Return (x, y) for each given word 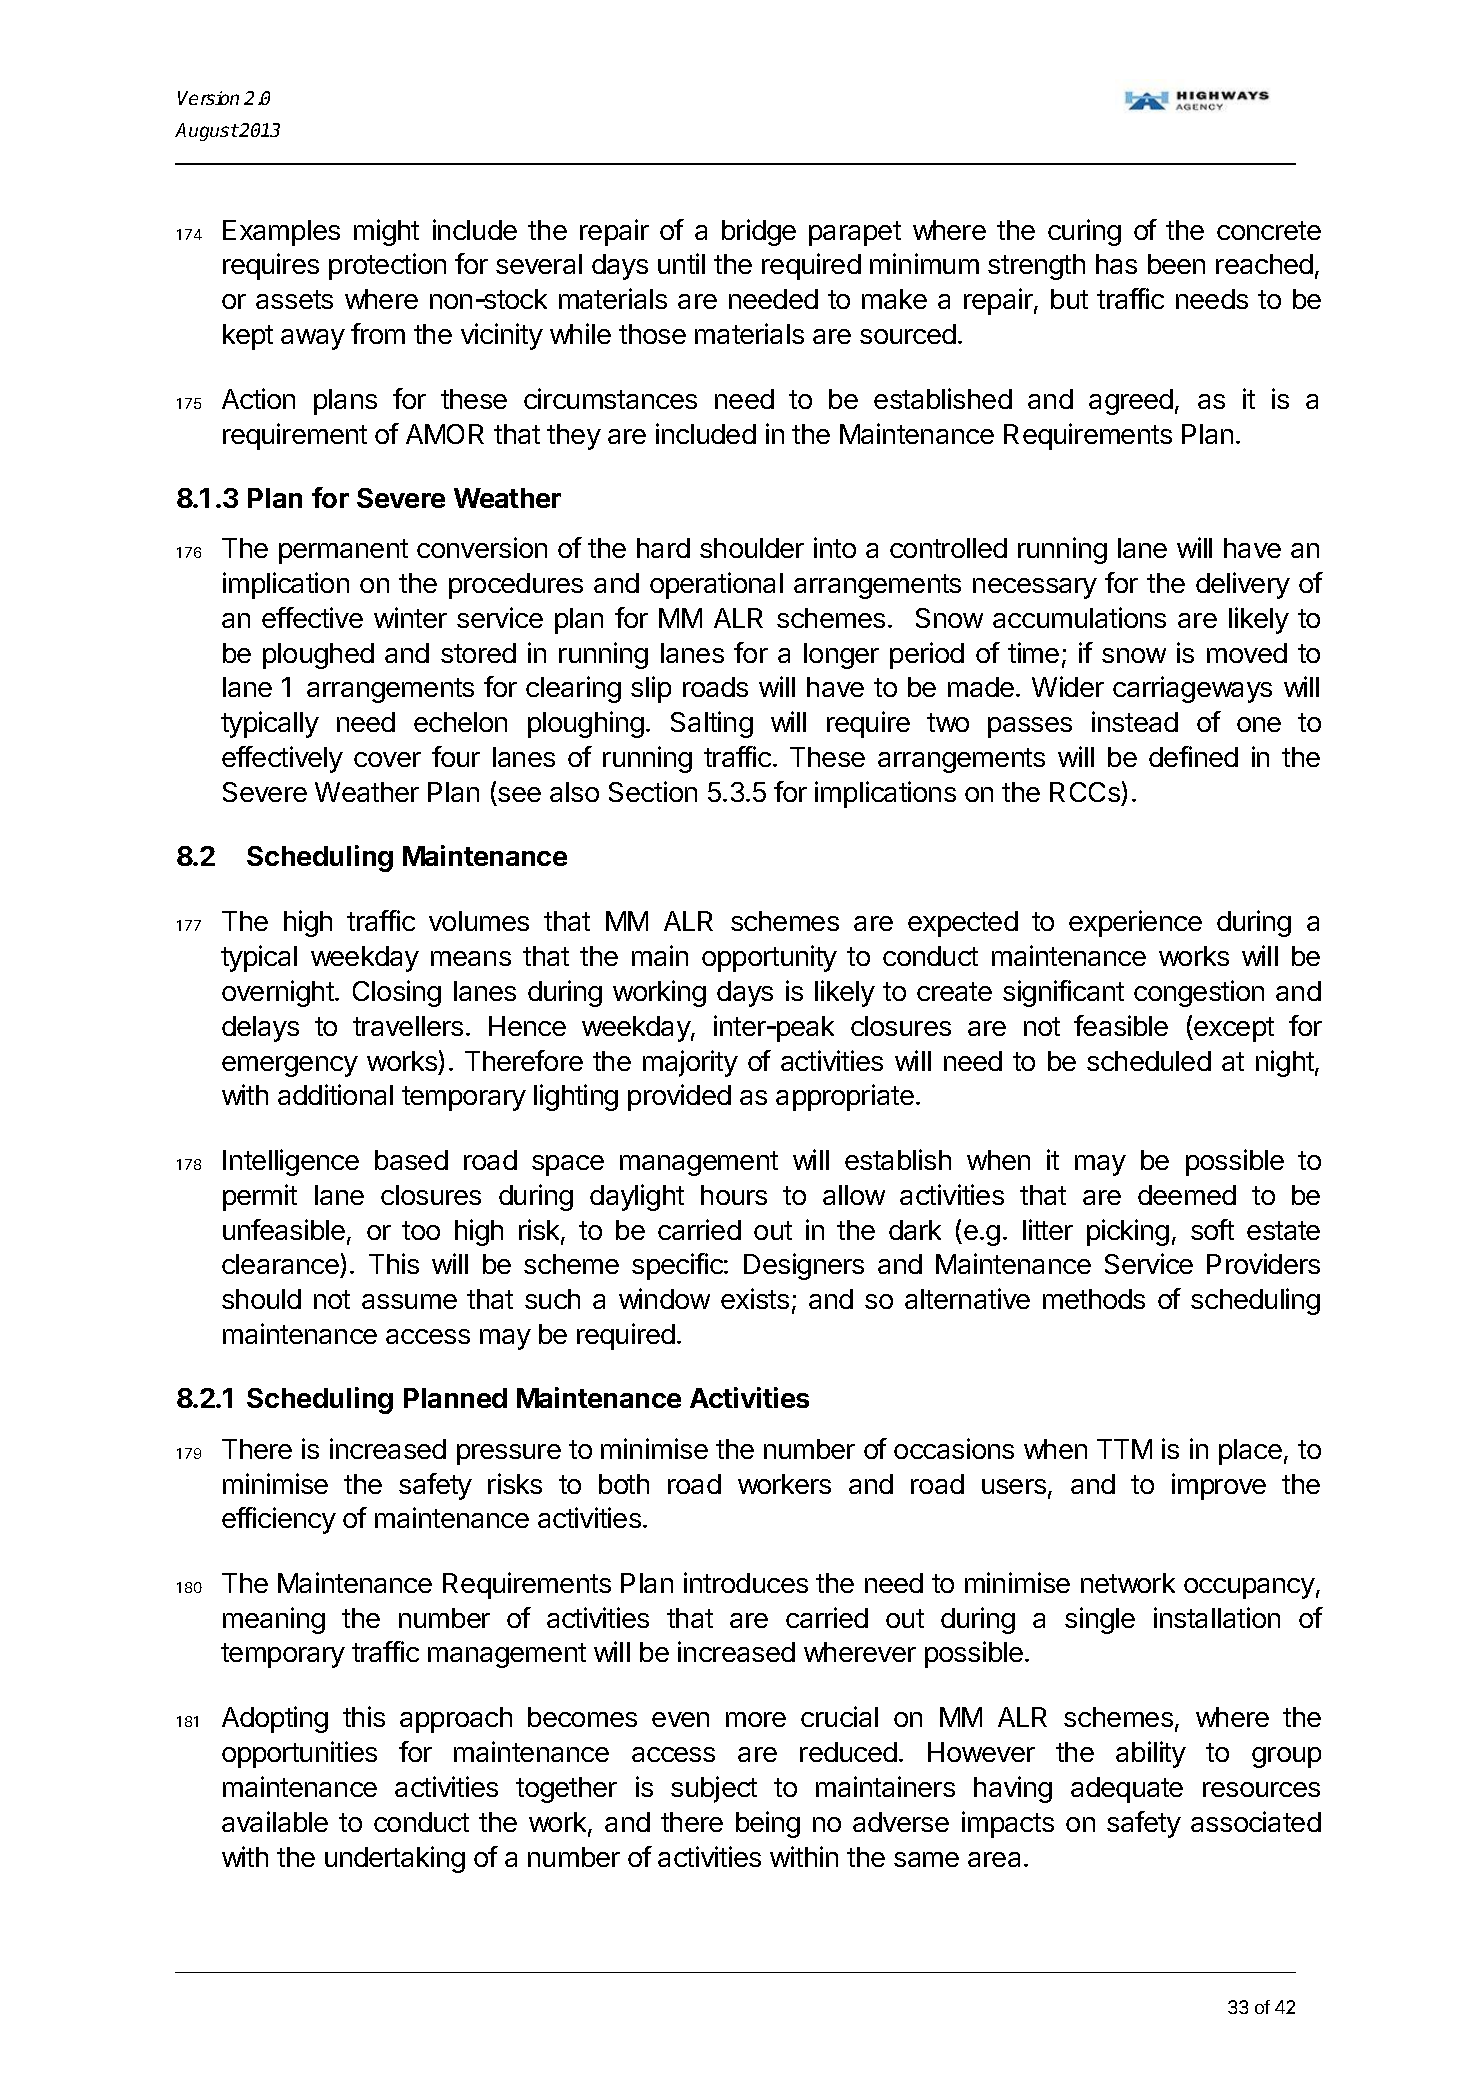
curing (1084, 232)
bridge (759, 232)
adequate (1127, 1790)
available (275, 1821)
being (768, 1824)
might (386, 232)
